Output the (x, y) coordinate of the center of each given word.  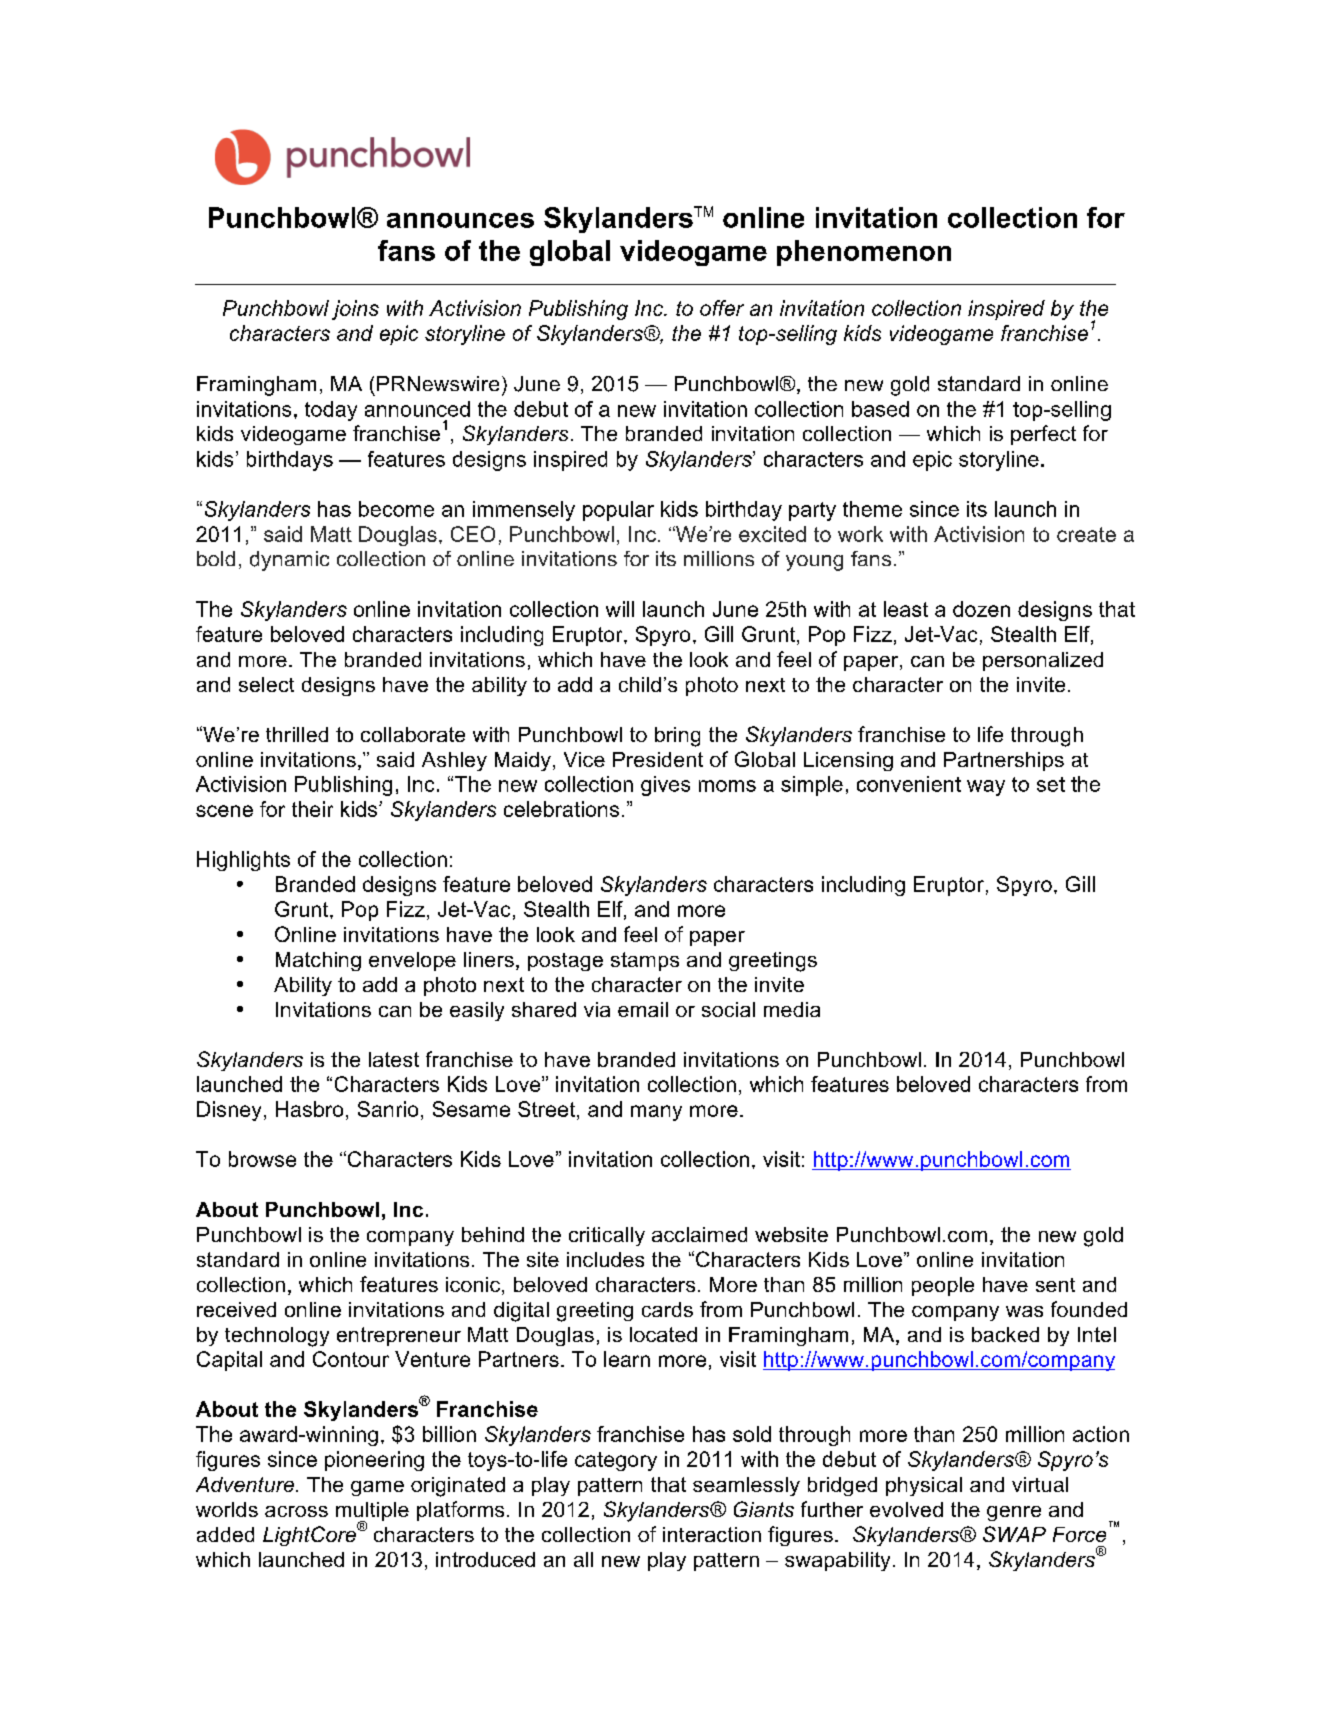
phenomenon (864, 253)
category (616, 1461)
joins (355, 310)
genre (1014, 1513)
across (296, 1511)
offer (722, 308)
